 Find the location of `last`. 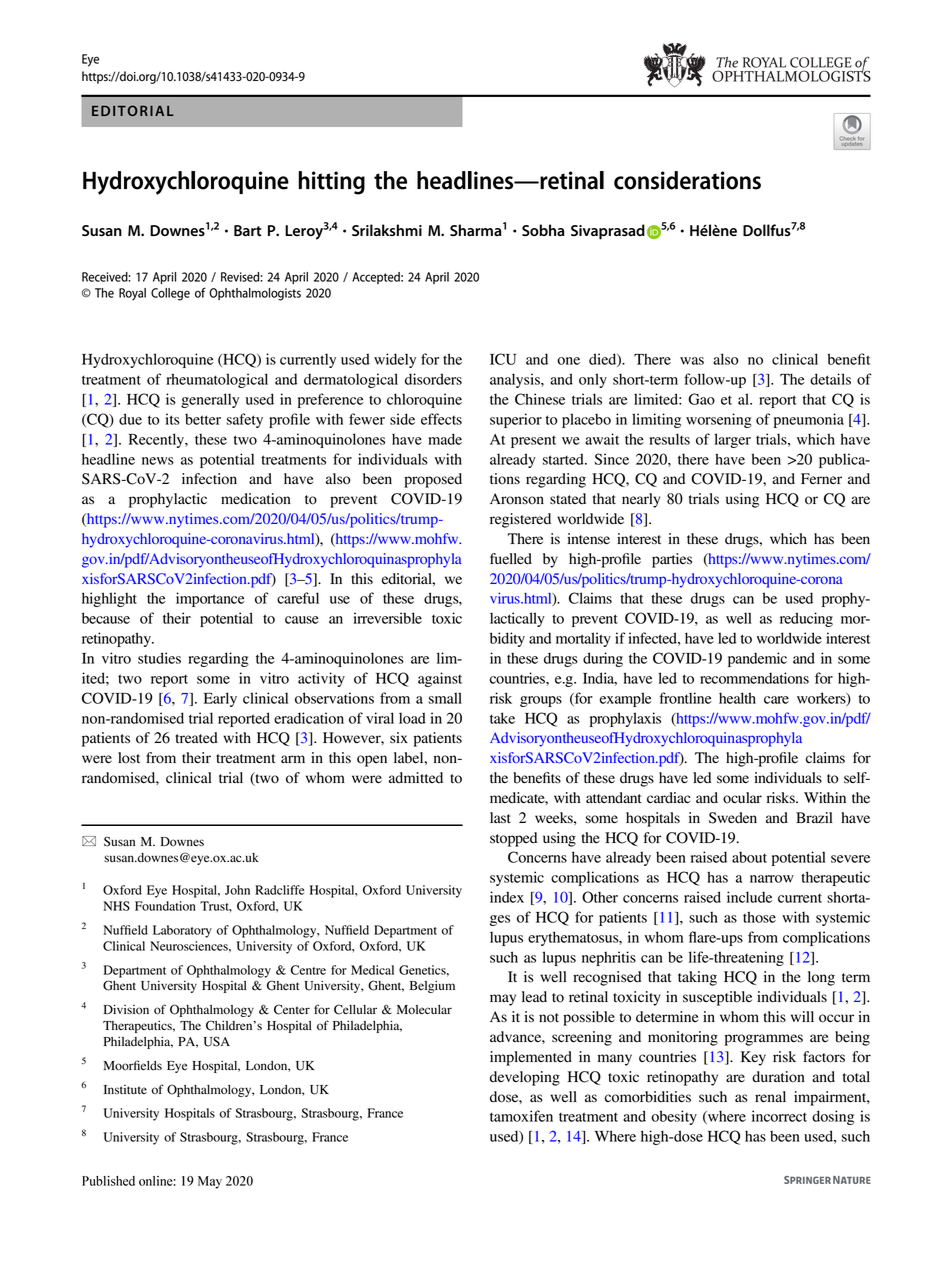

last is located at coordinates (500, 817).
